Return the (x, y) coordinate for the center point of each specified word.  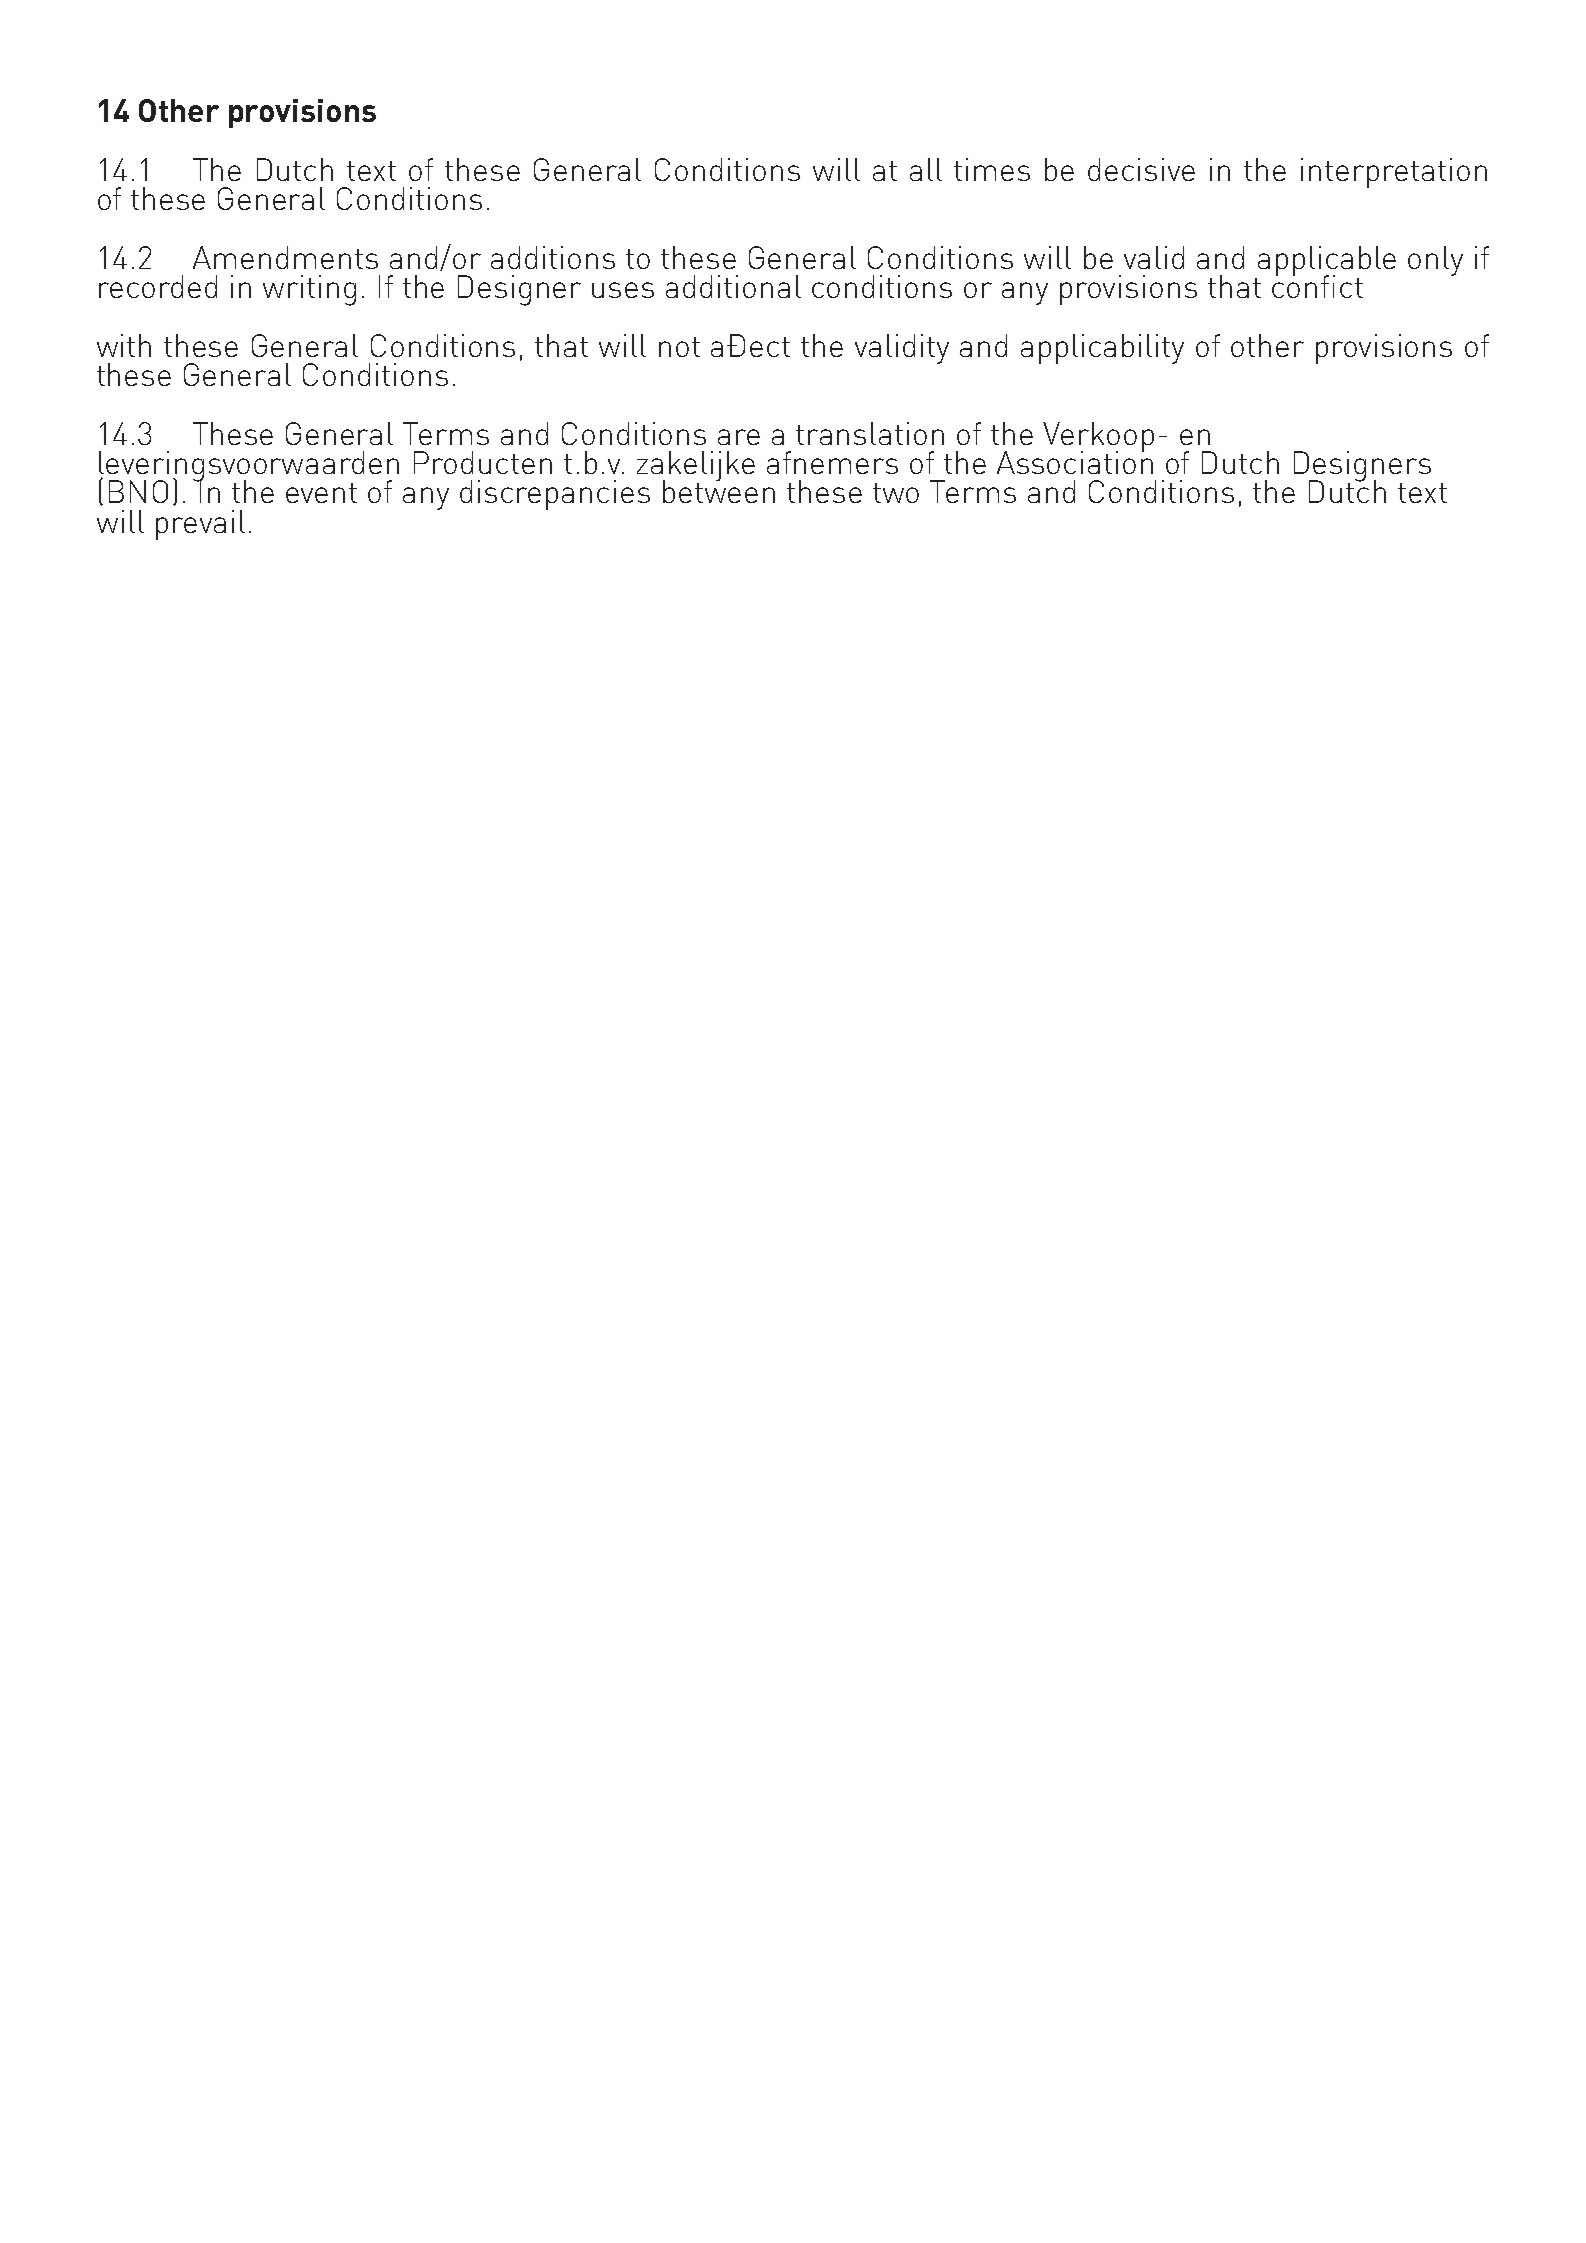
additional (733, 286)
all (926, 169)
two (896, 493)
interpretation (1394, 173)
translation (870, 433)
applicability (1102, 349)
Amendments (285, 257)
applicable (1325, 262)
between (719, 490)
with (124, 345)
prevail (200, 525)
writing (309, 290)
